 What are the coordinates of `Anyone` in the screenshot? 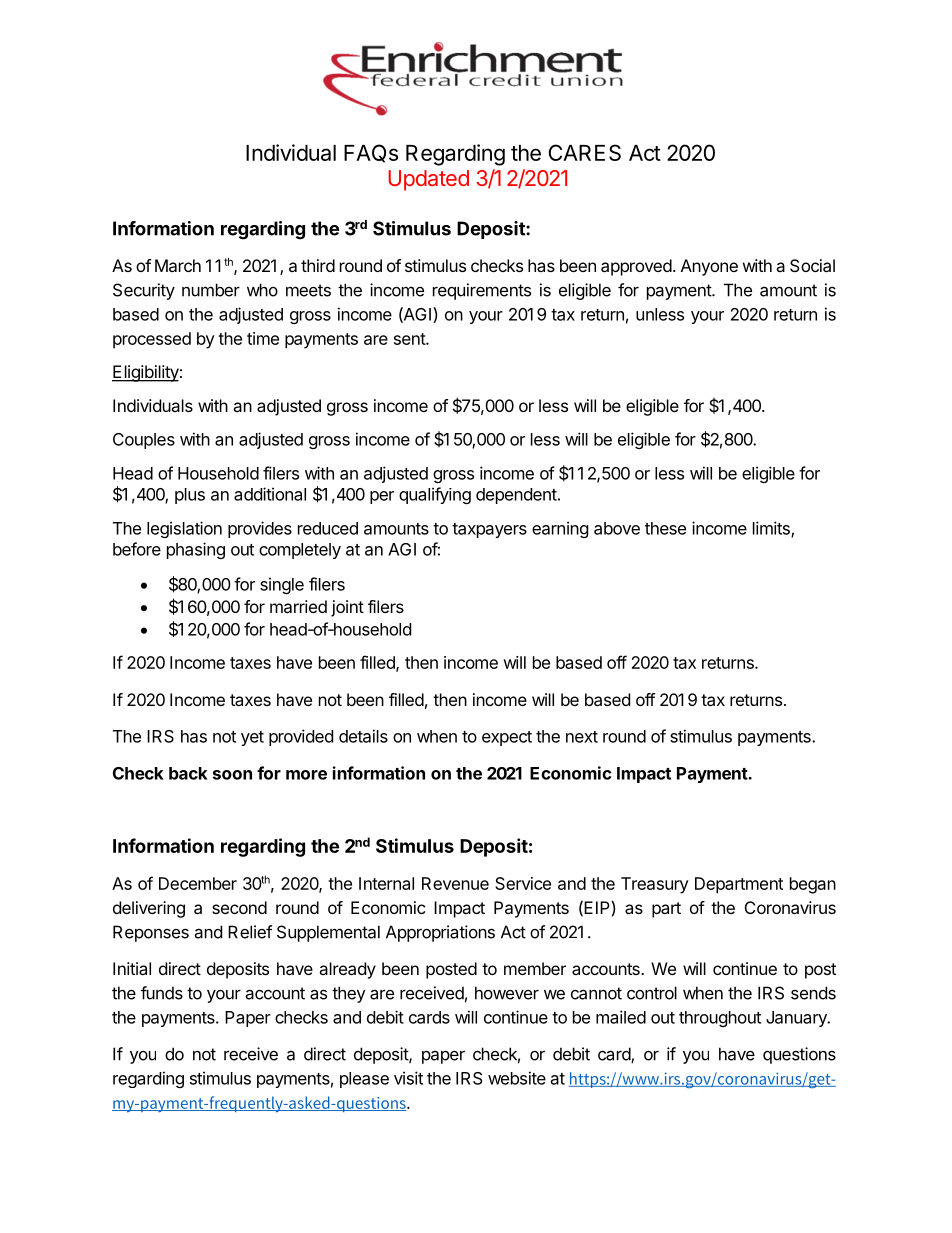 It's located at (709, 267).
